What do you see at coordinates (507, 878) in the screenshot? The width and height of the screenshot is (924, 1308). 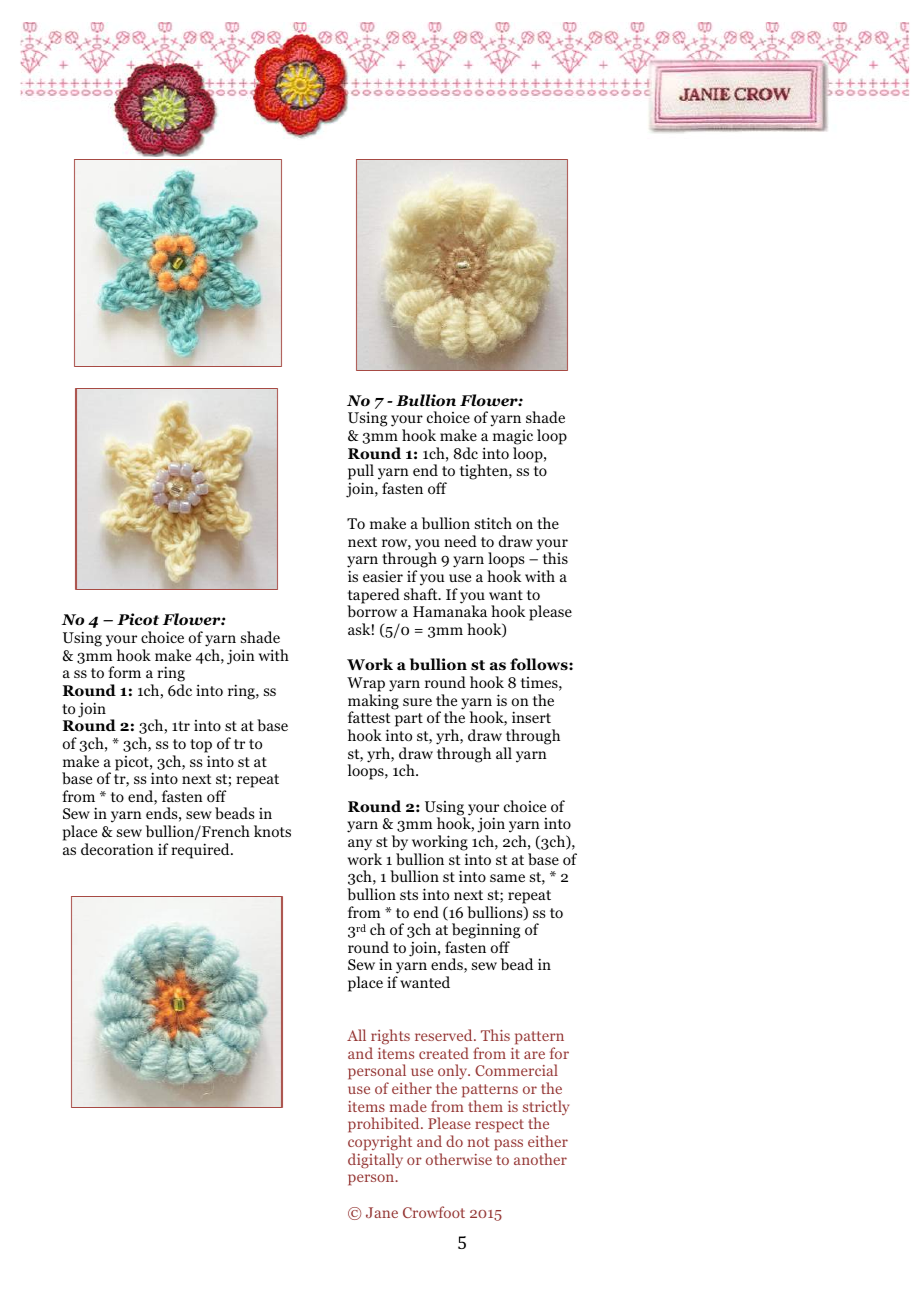 I see `same` at bounding box center [507, 878].
